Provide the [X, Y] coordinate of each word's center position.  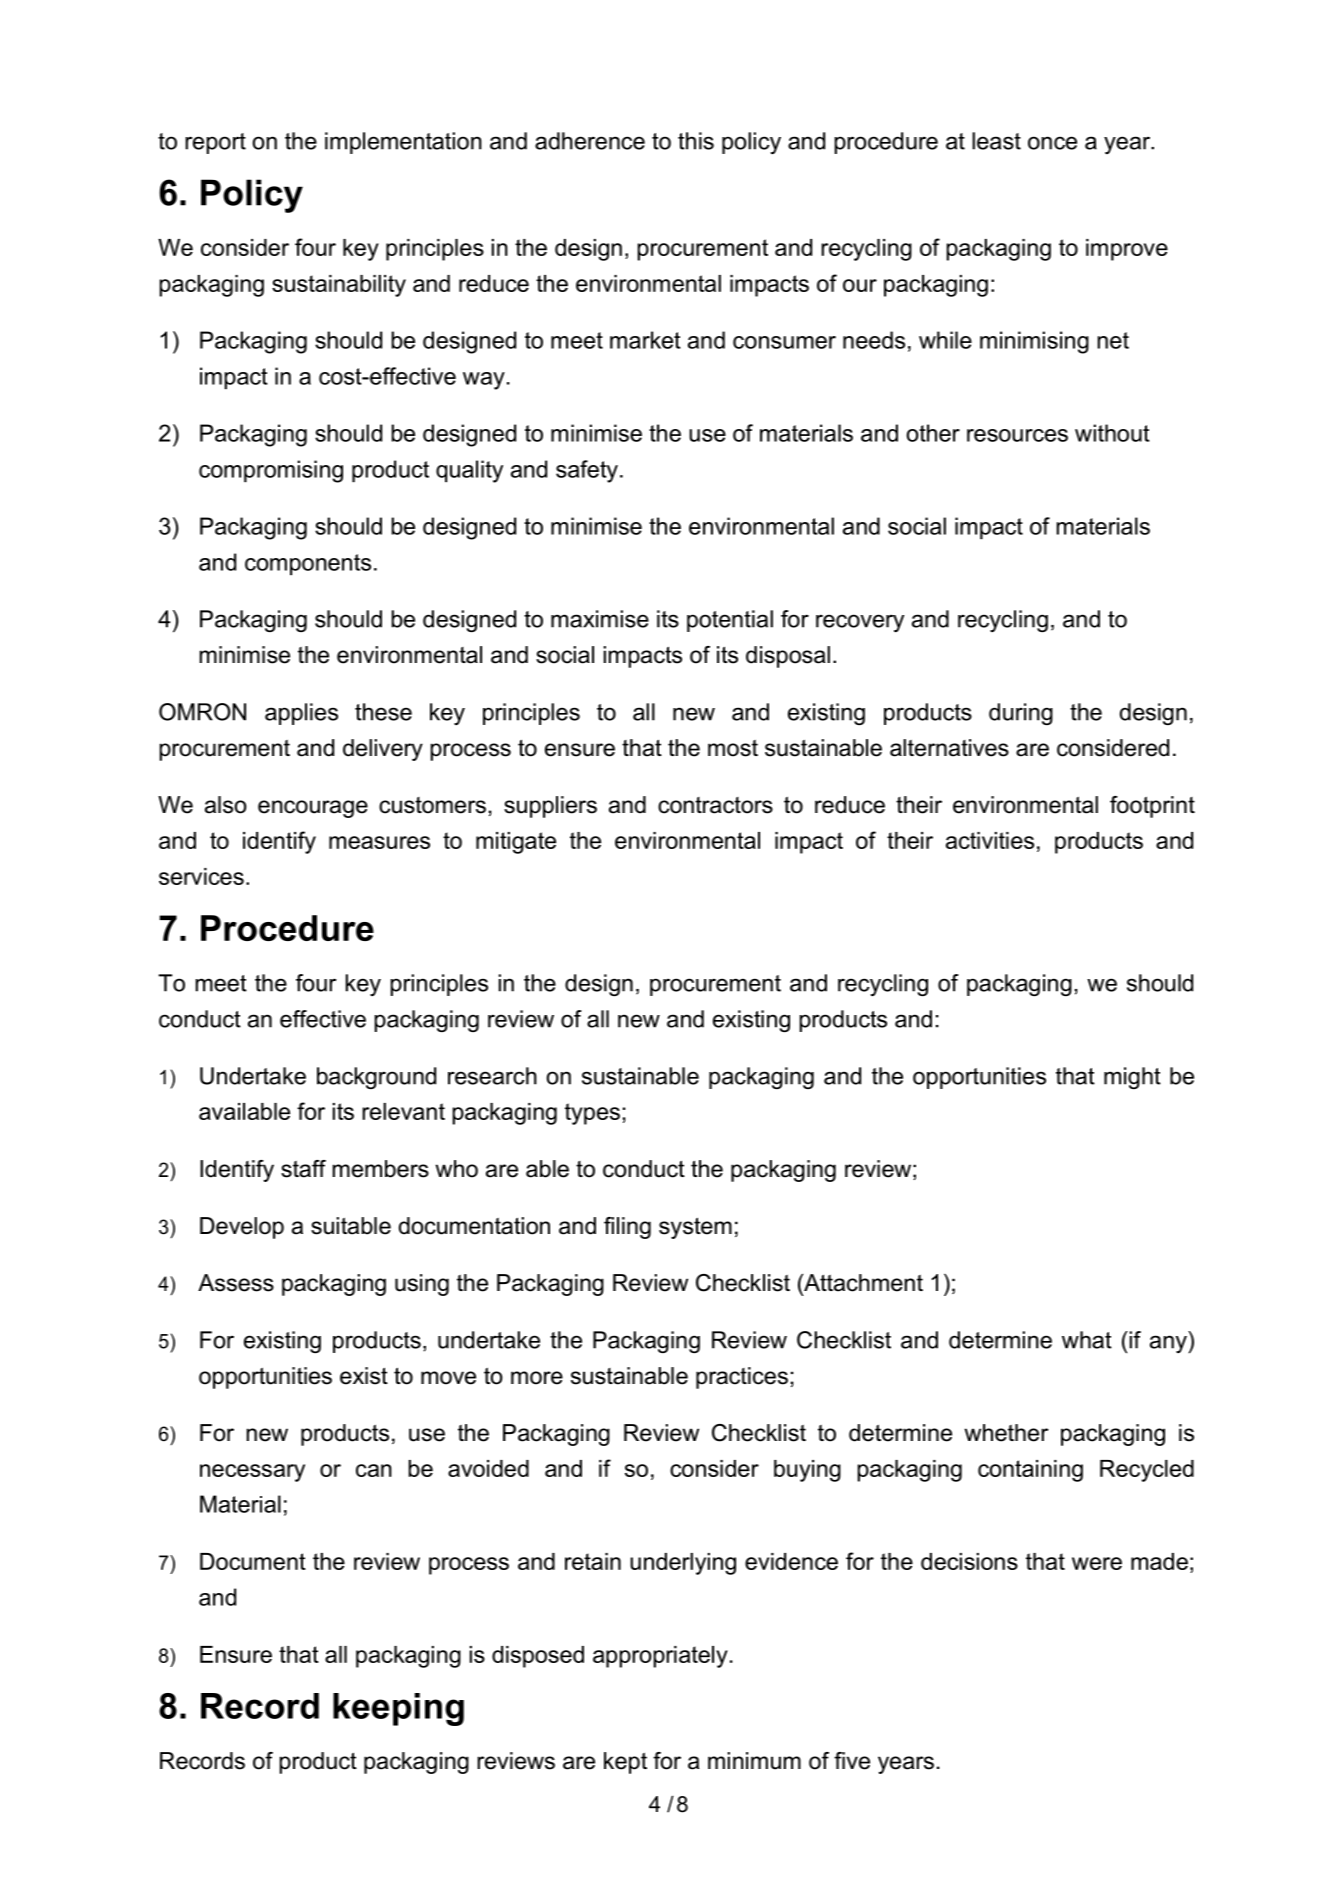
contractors [715, 805]
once [1052, 143]
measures [379, 842]
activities [990, 840]
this [696, 141]
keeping [398, 1709]
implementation [403, 143]
